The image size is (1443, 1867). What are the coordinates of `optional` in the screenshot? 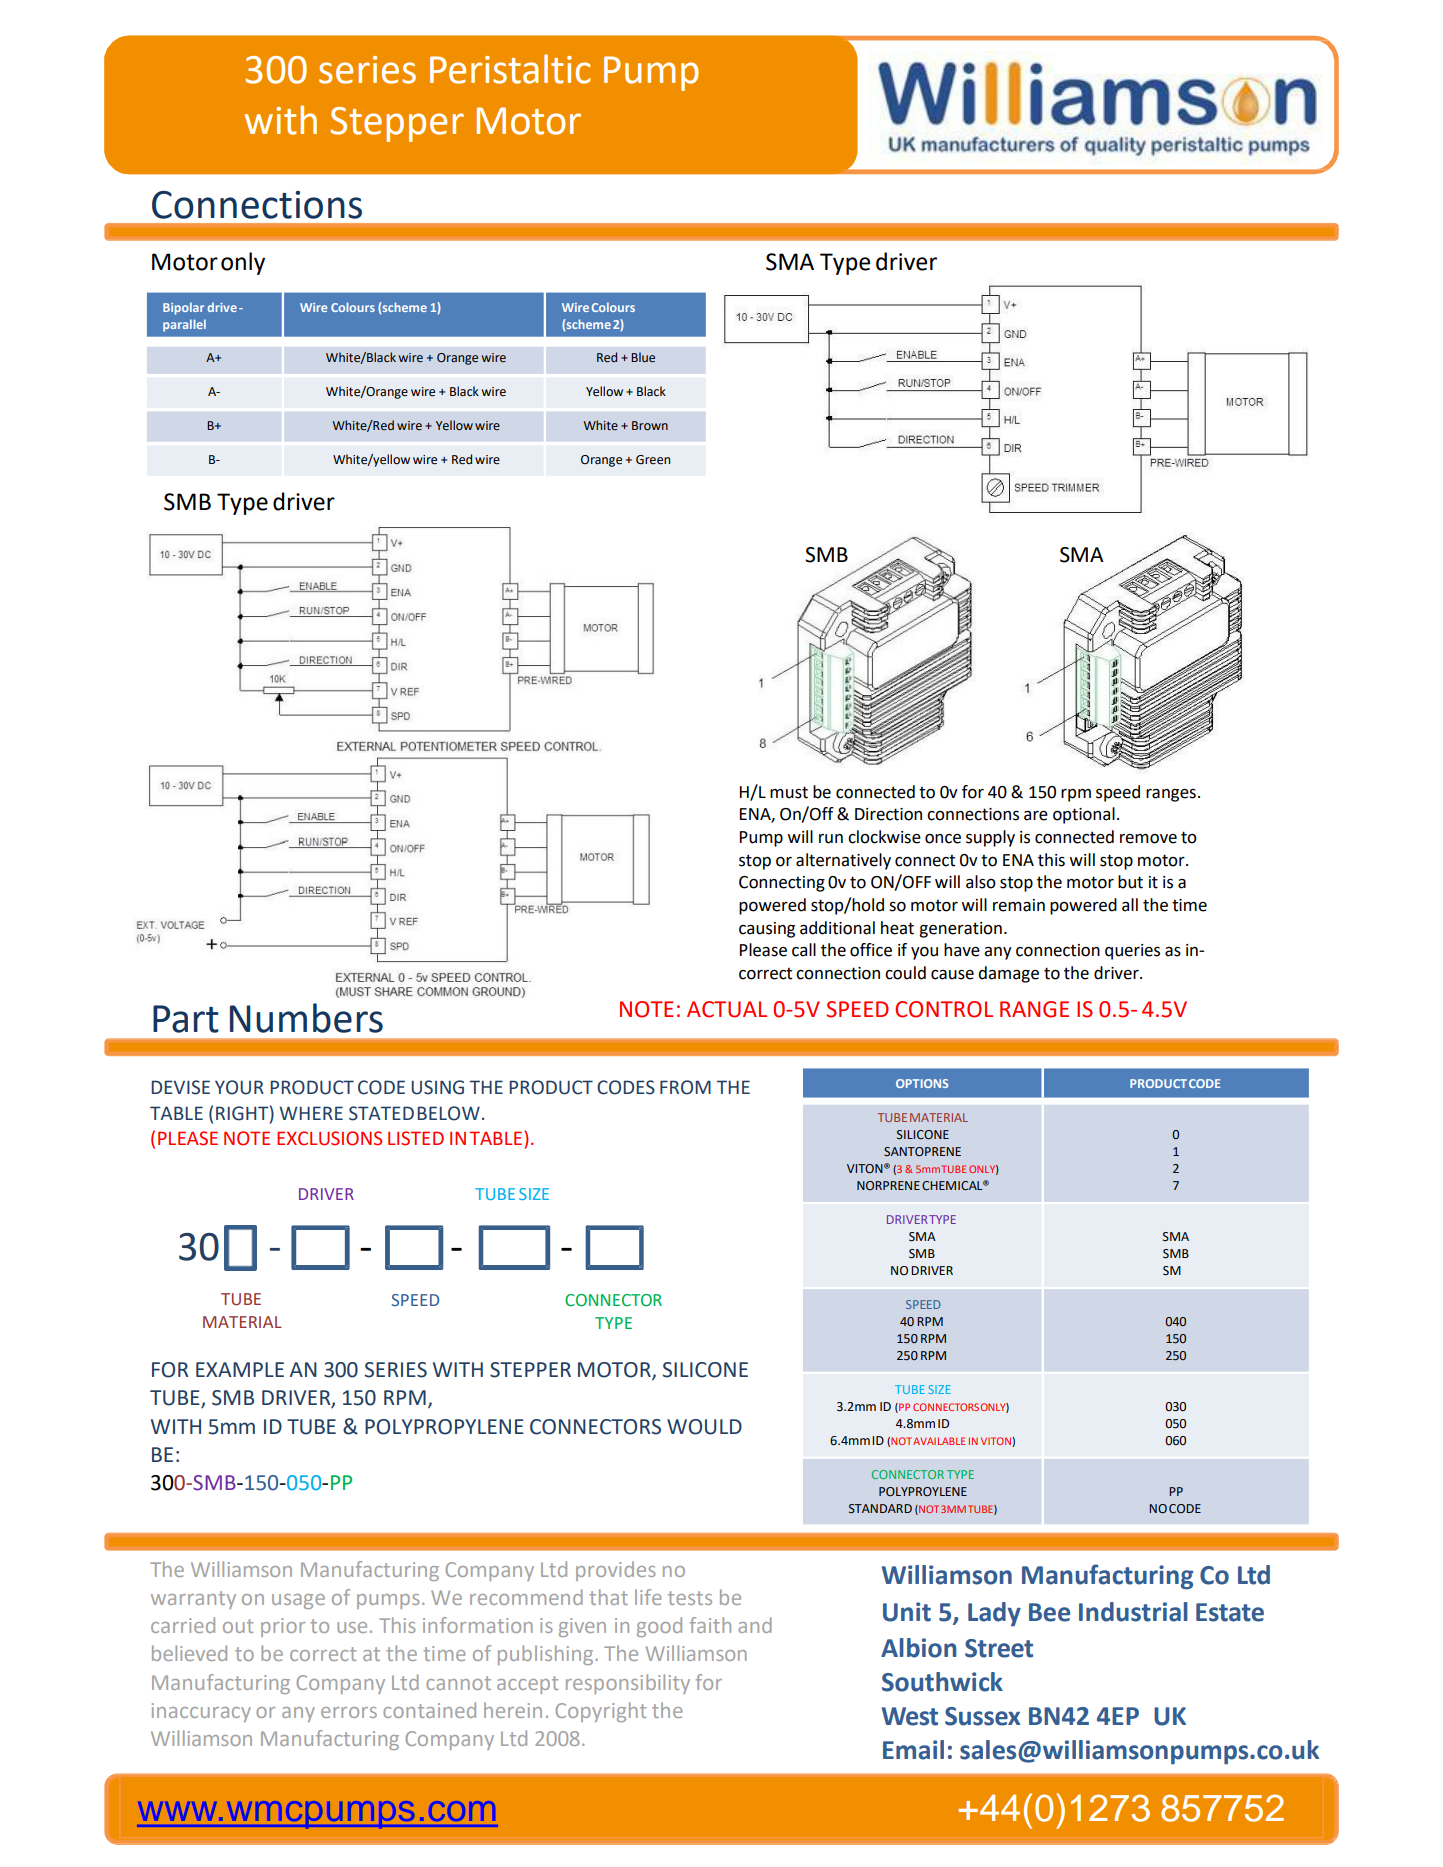 It's located at (1084, 815).
